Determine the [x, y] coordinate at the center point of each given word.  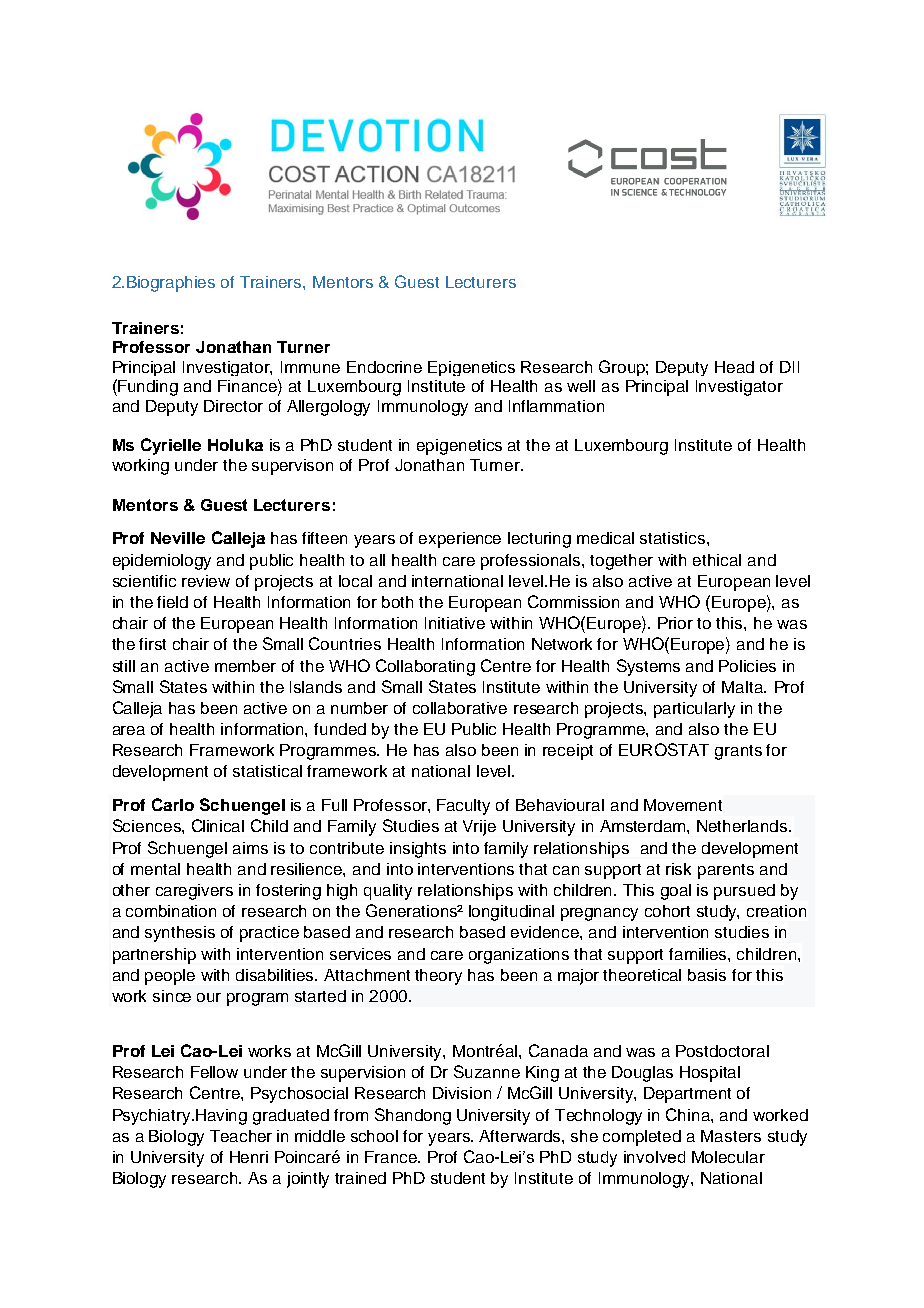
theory [438, 977]
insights [418, 850]
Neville [178, 538]
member [245, 666]
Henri [249, 1157]
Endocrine [384, 367]
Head [734, 367]
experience [460, 540]
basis [707, 975]
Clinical [218, 825]
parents [726, 871]
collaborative [460, 708]
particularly [694, 710]
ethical [717, 560]
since [172, 996]
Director [233, 406]
